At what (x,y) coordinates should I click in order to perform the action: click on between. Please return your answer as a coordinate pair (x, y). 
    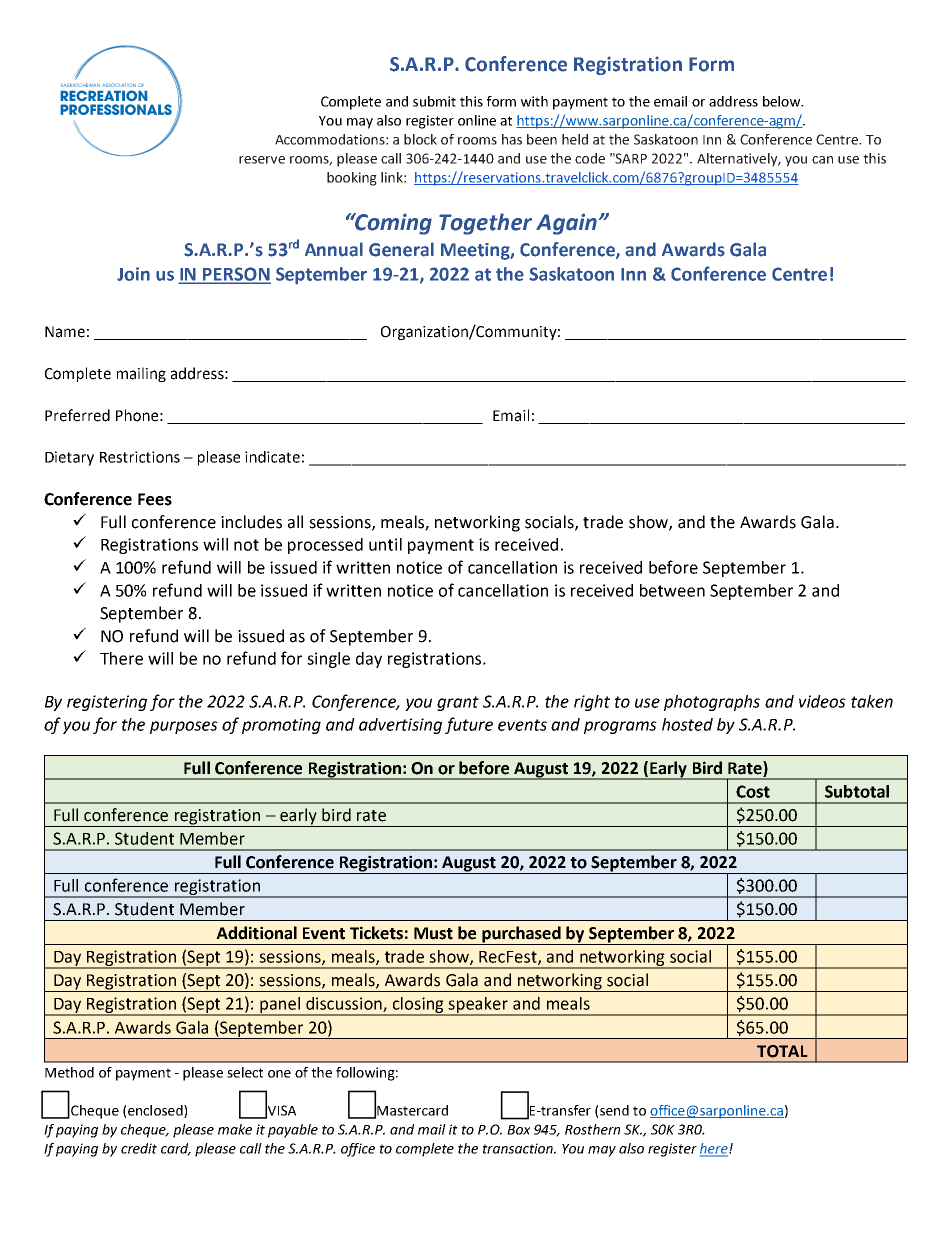
    Looking at the image, I should click on (672, 590).
